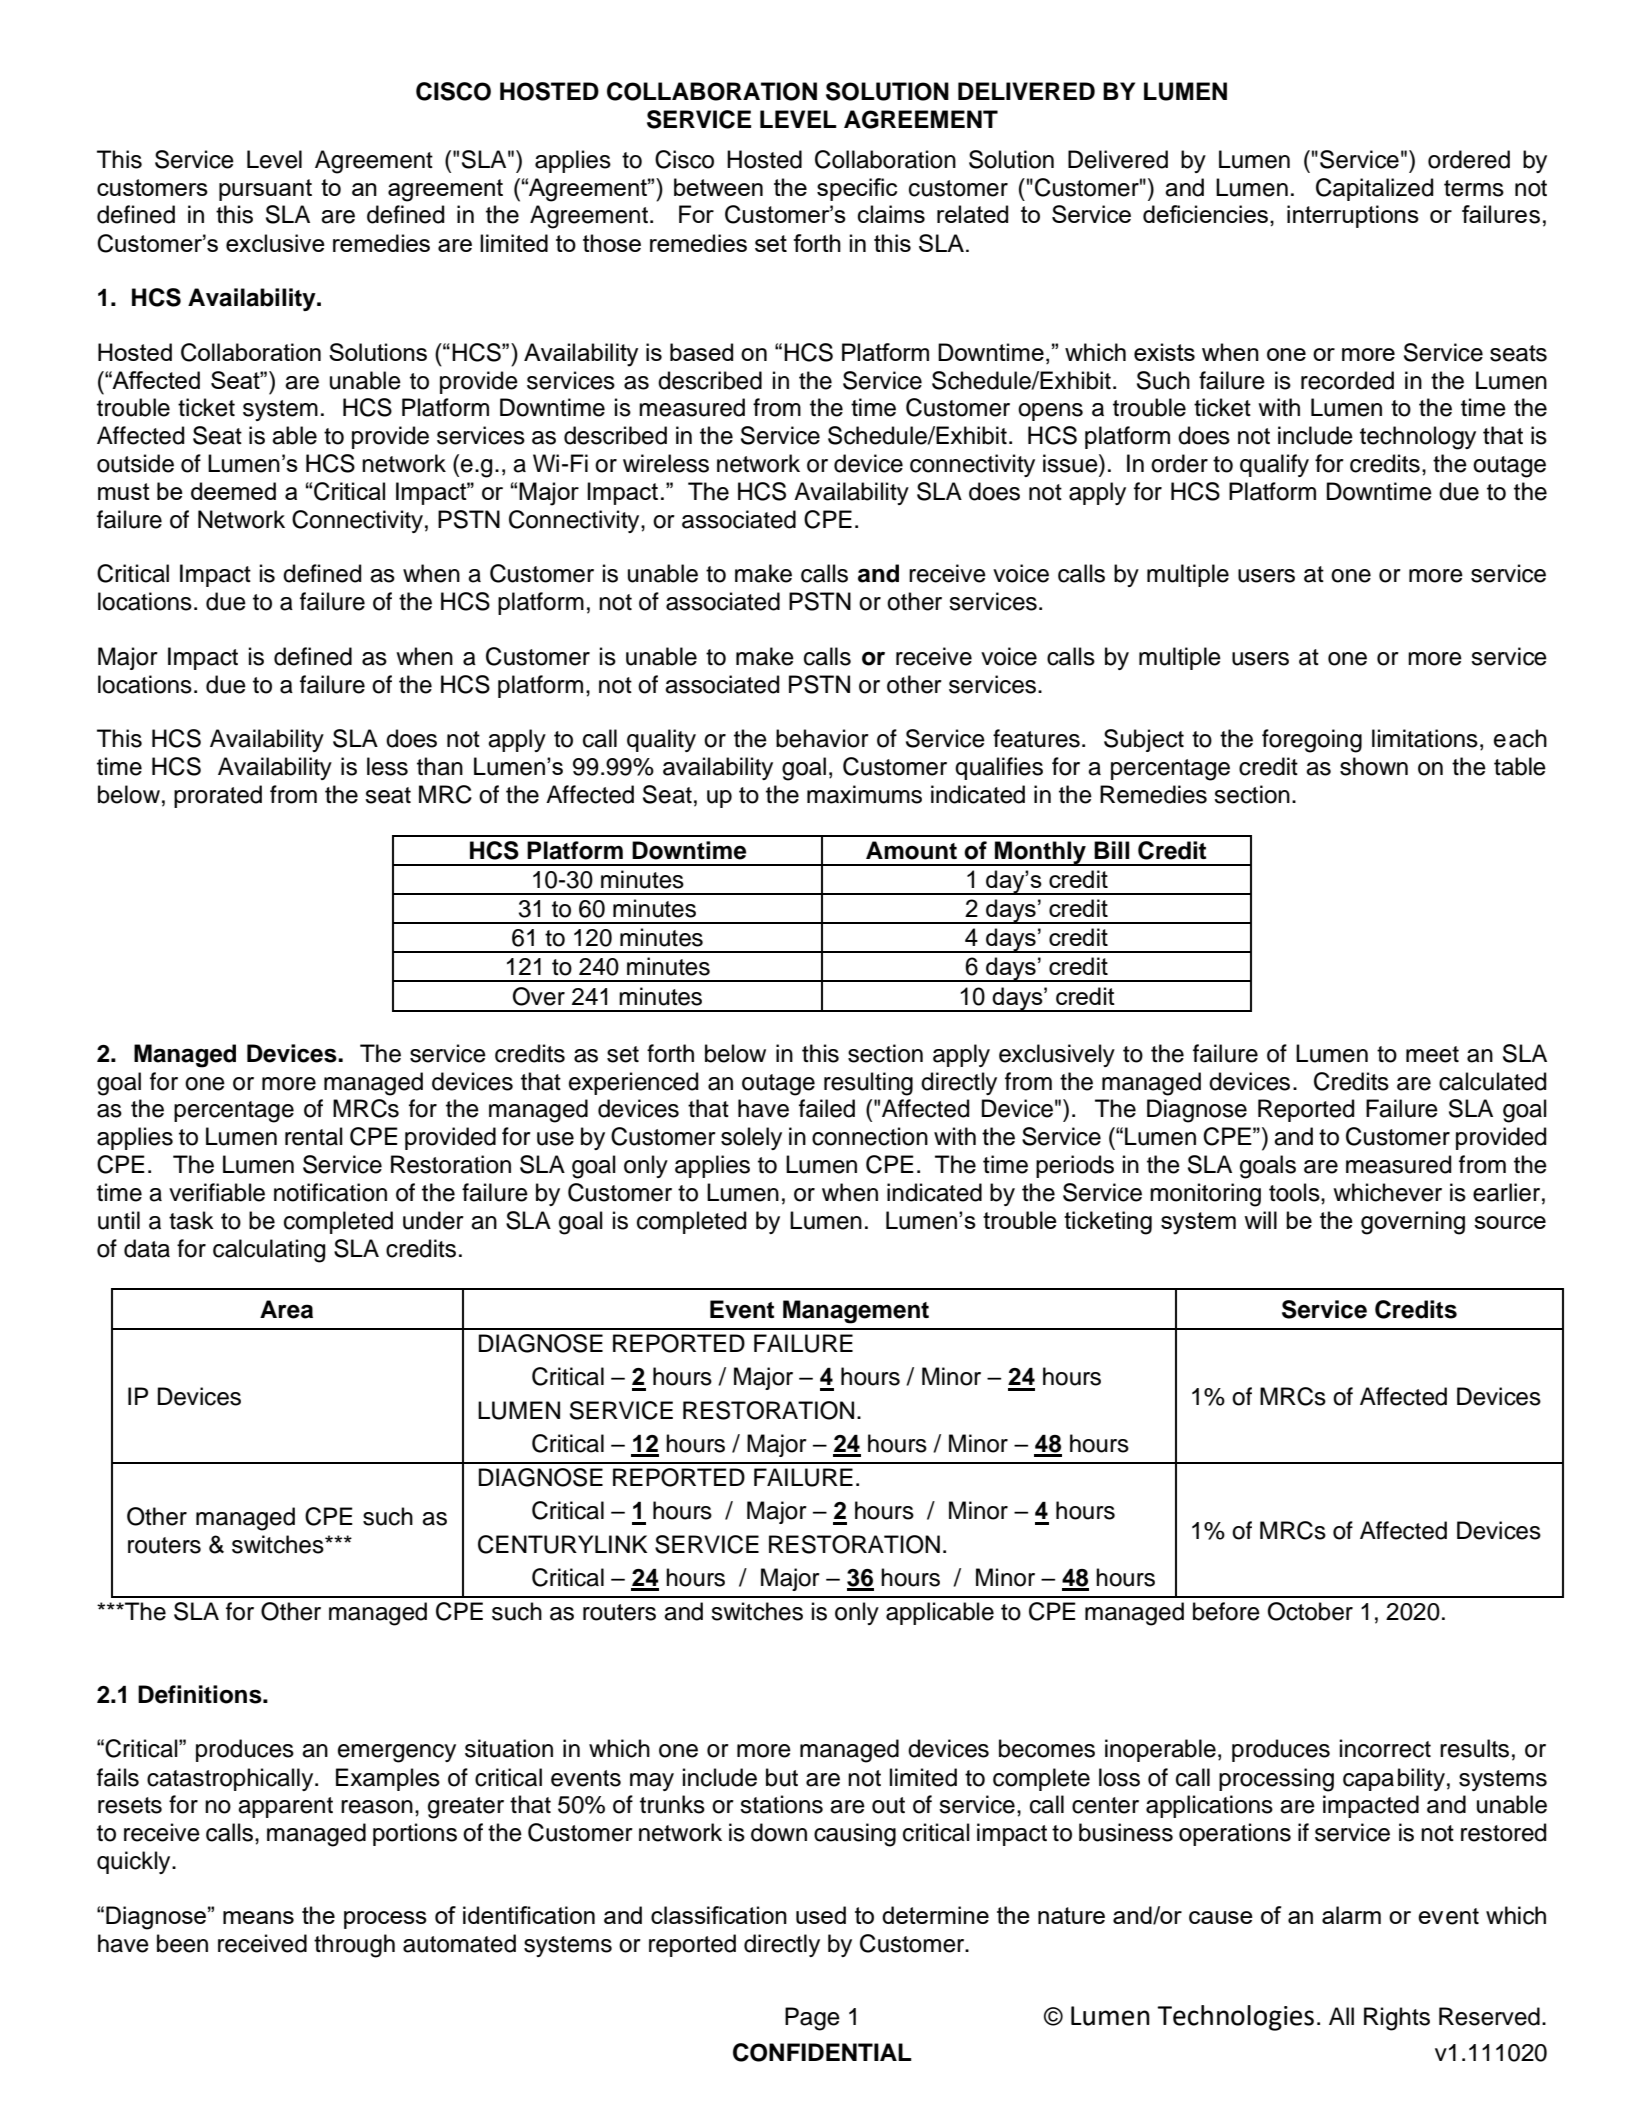  What do you see at coordinates (1310, 1611) in the screenshot?
I see `October` at bounding box center [1310, 1611].
